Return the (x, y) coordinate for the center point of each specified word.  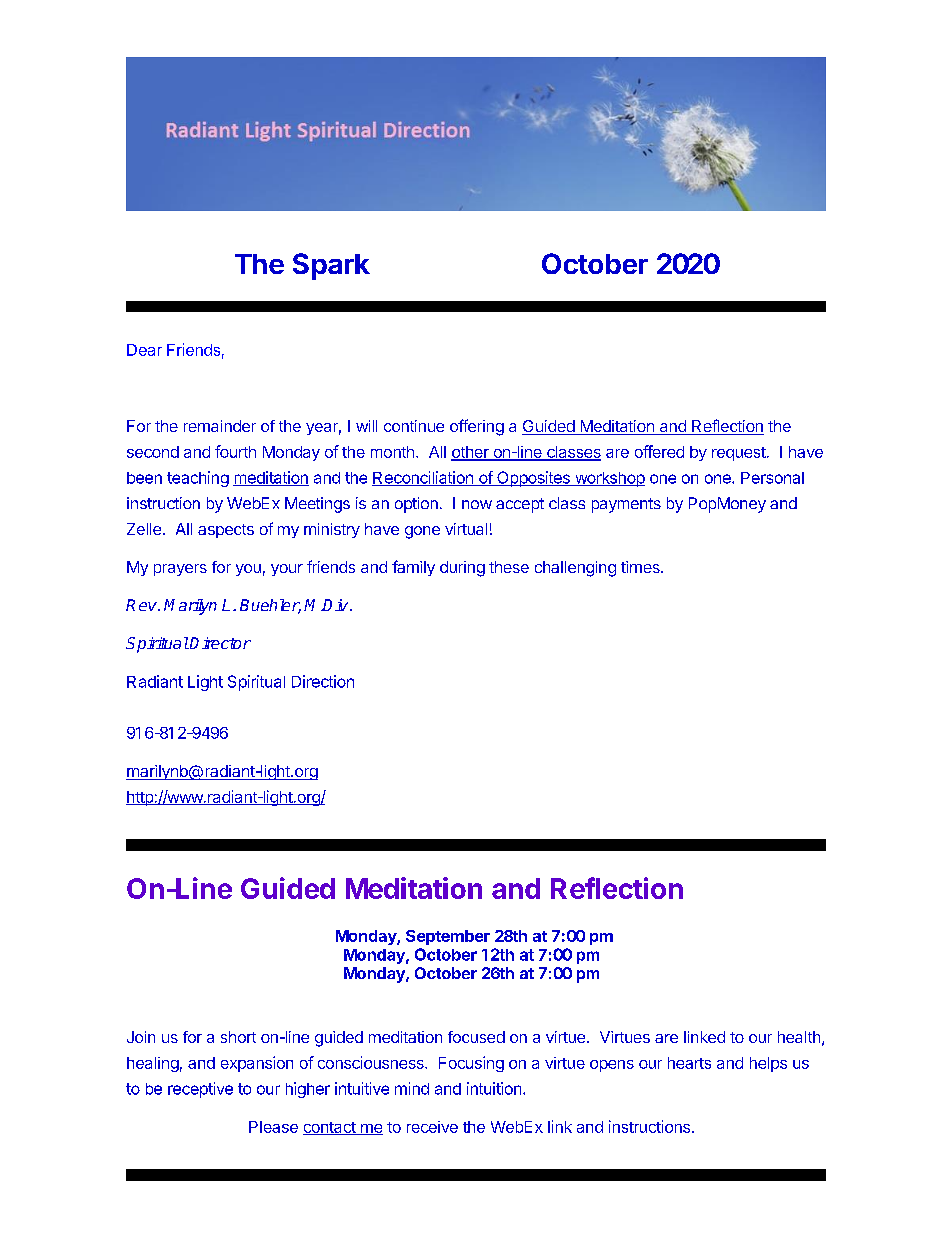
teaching (198, 479)
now (477, 504)
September (448, 937)
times (641, 567)
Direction (323, 681)
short (238, 1037)
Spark (331, 266)
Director (219, 643)
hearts (689, 1063)
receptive (200, 1090)
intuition (494, 1088)
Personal (772, 478)
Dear (144, 350)
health (799, 1037)
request (739, 454)
